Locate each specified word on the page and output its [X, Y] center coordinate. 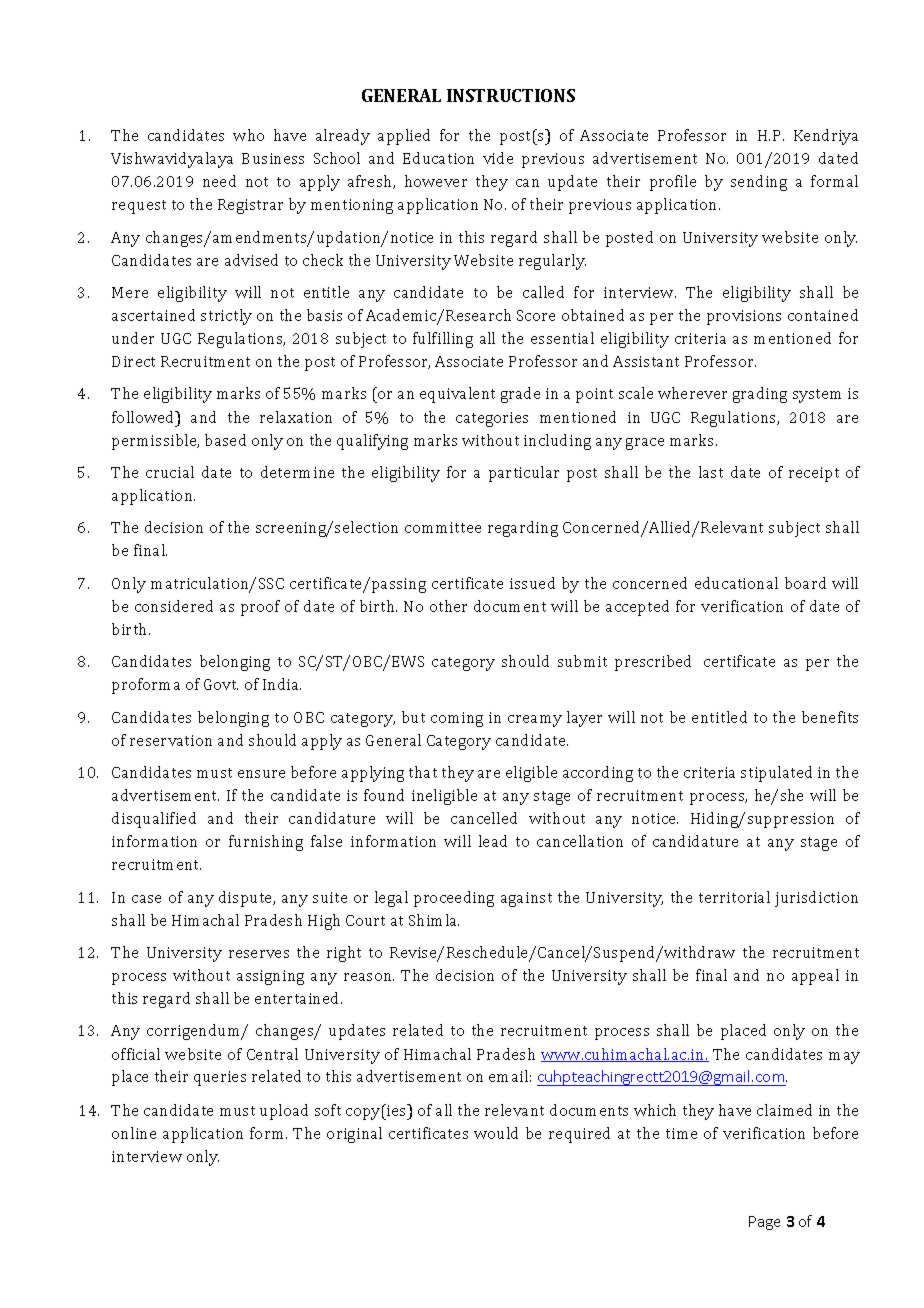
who [248, 135]
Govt [221, 684]
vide [498, 158]
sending [759, 183]
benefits [830, 717]
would [496, 1133]
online [134, 1133]
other [448, 606]
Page [764, 1223]
